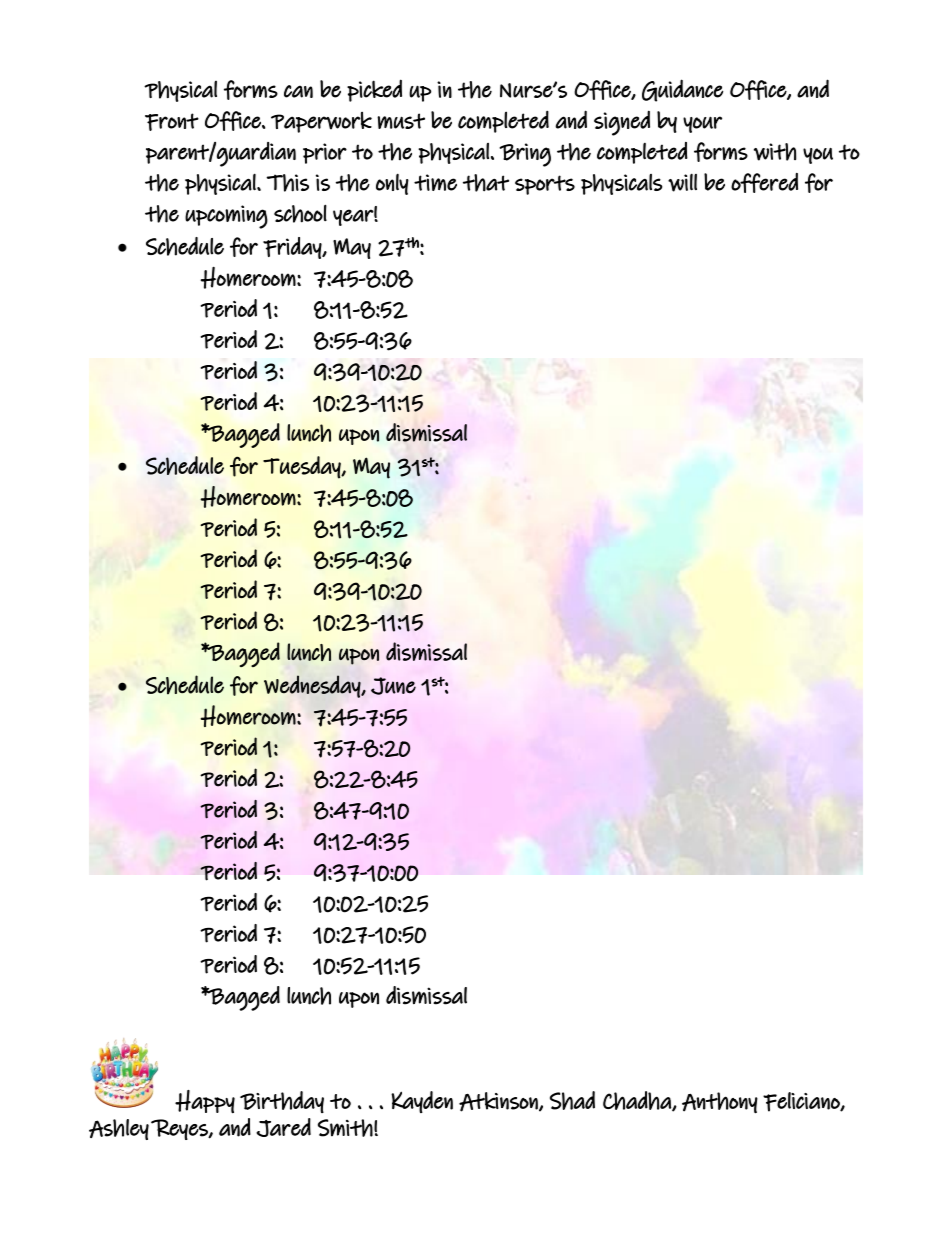 The image size is (952, 1233). What do you see at coordinates (313, 686) in the screenshot?
I see `Wednesday` at bounding box center [313, 686].
